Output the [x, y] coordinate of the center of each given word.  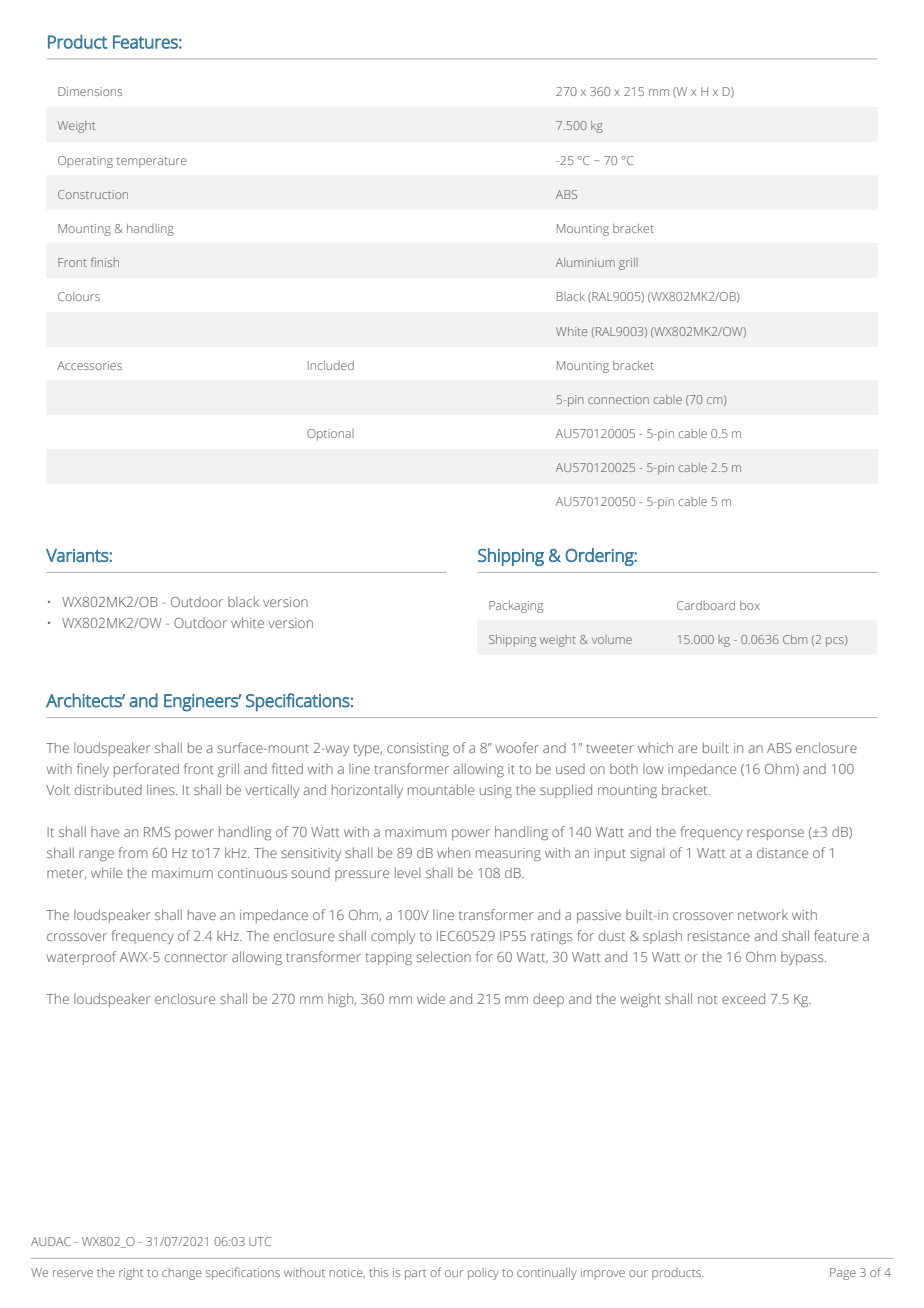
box [750, 605]
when [453, 852]
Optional [330, 435]
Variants [78, 555]
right [131, 1274]
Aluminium [585, 262]
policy [483, 1274]
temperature [152, 162]
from [133, 852]
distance [782, 852]
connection [618, 399]
